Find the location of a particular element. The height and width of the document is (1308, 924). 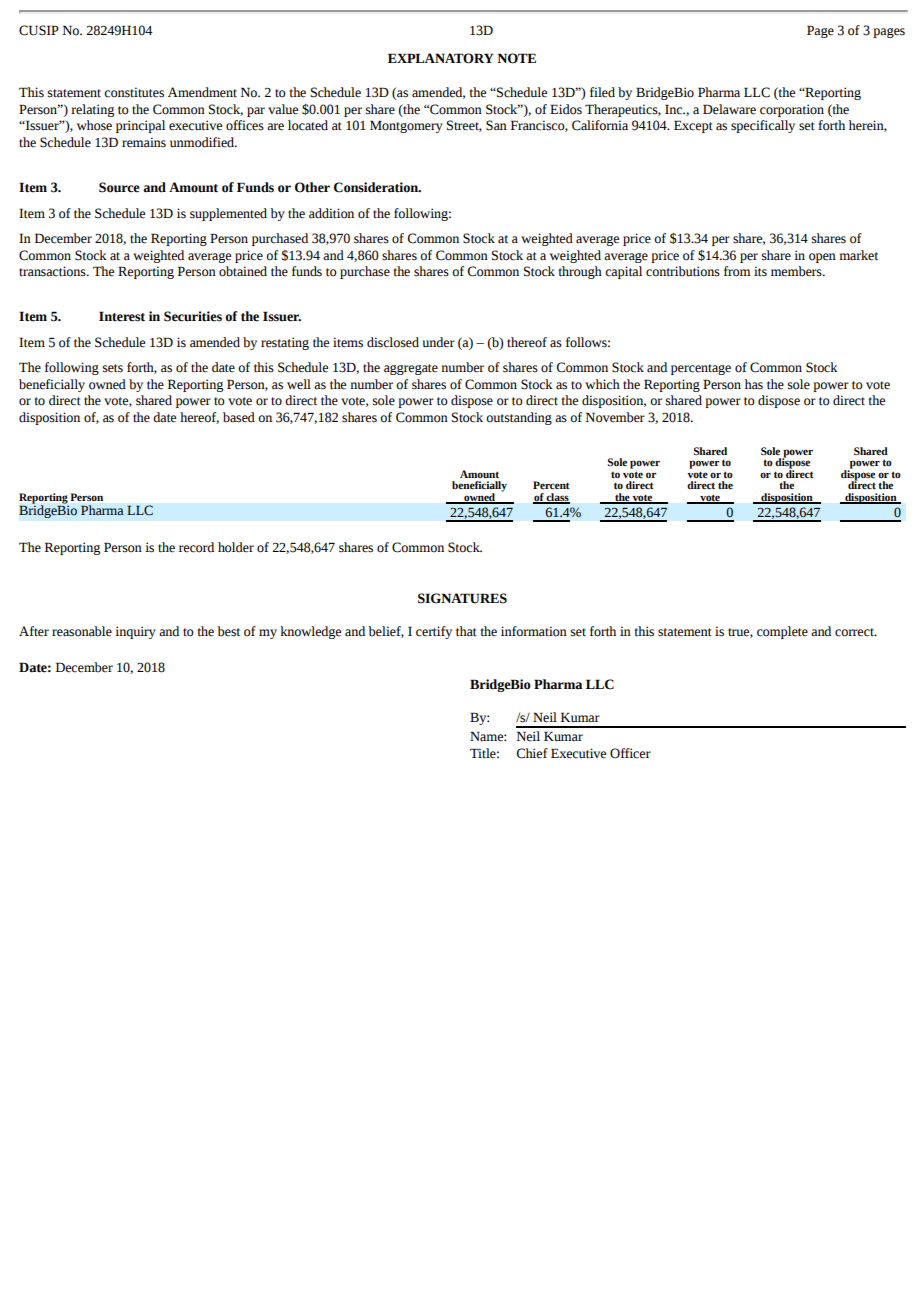

under is located at coordinates (438, 342).
